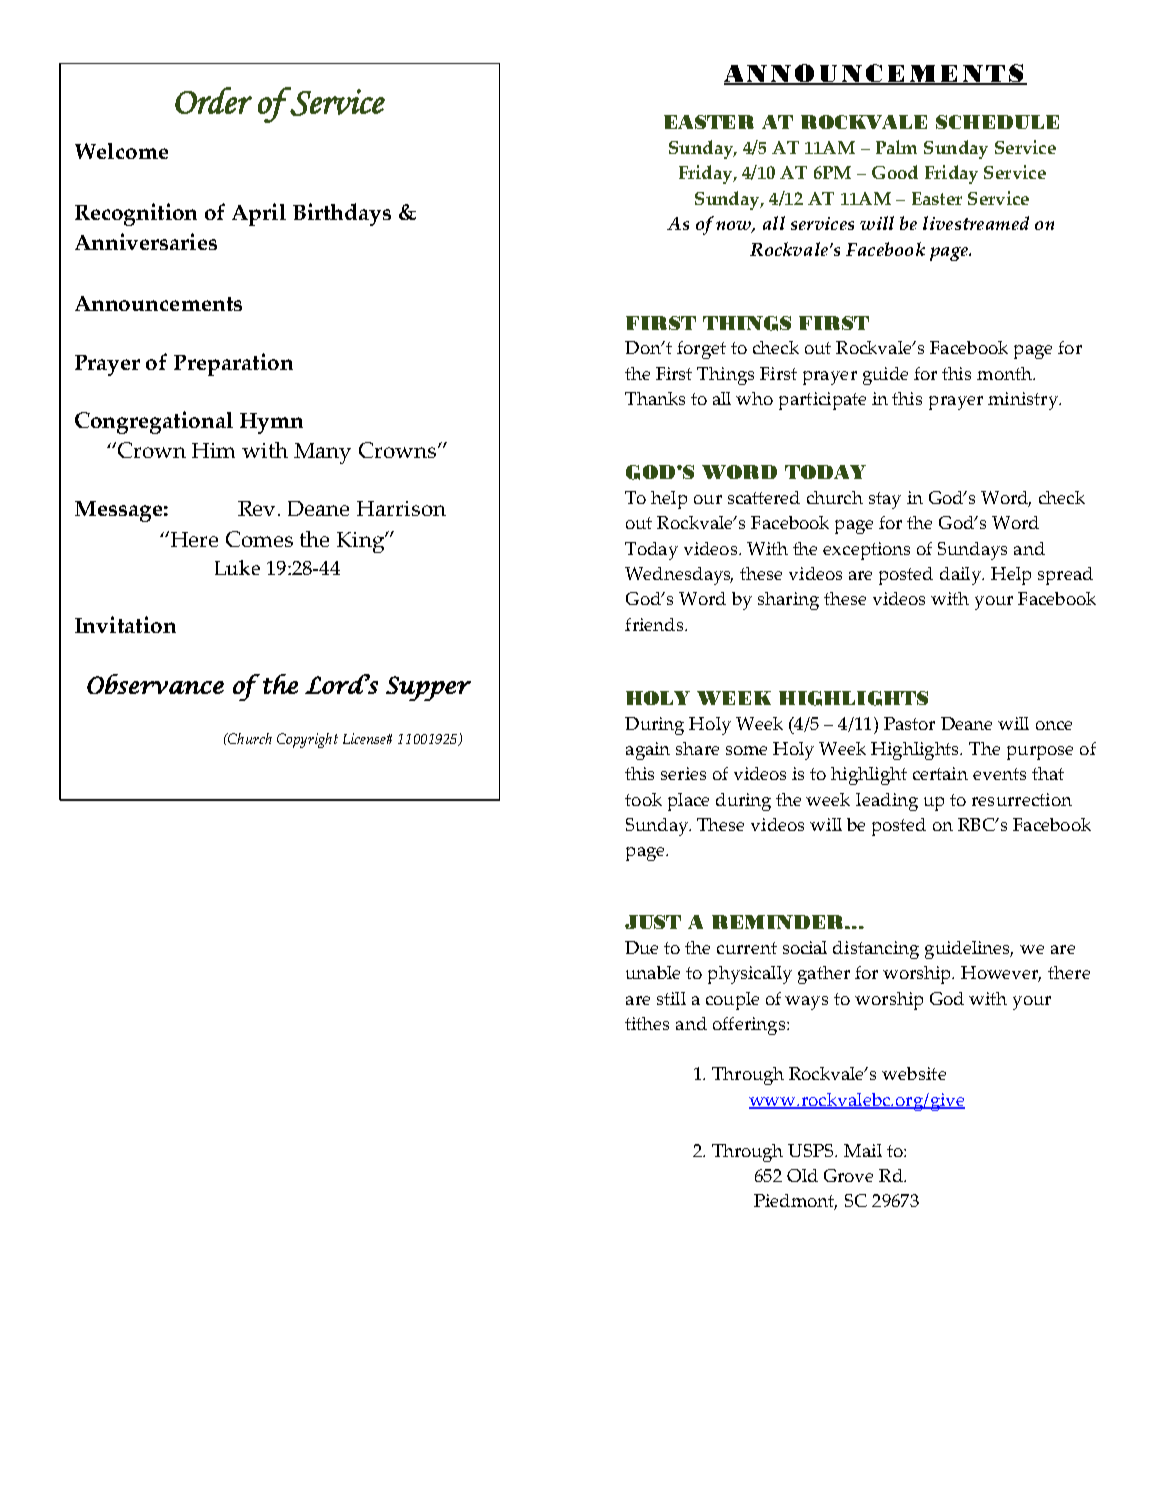 The height and width of the screenshot is (1487, 1149). Describe the element at coordinates (155, 684) in the screenshot. I see `Observance` at that location.
